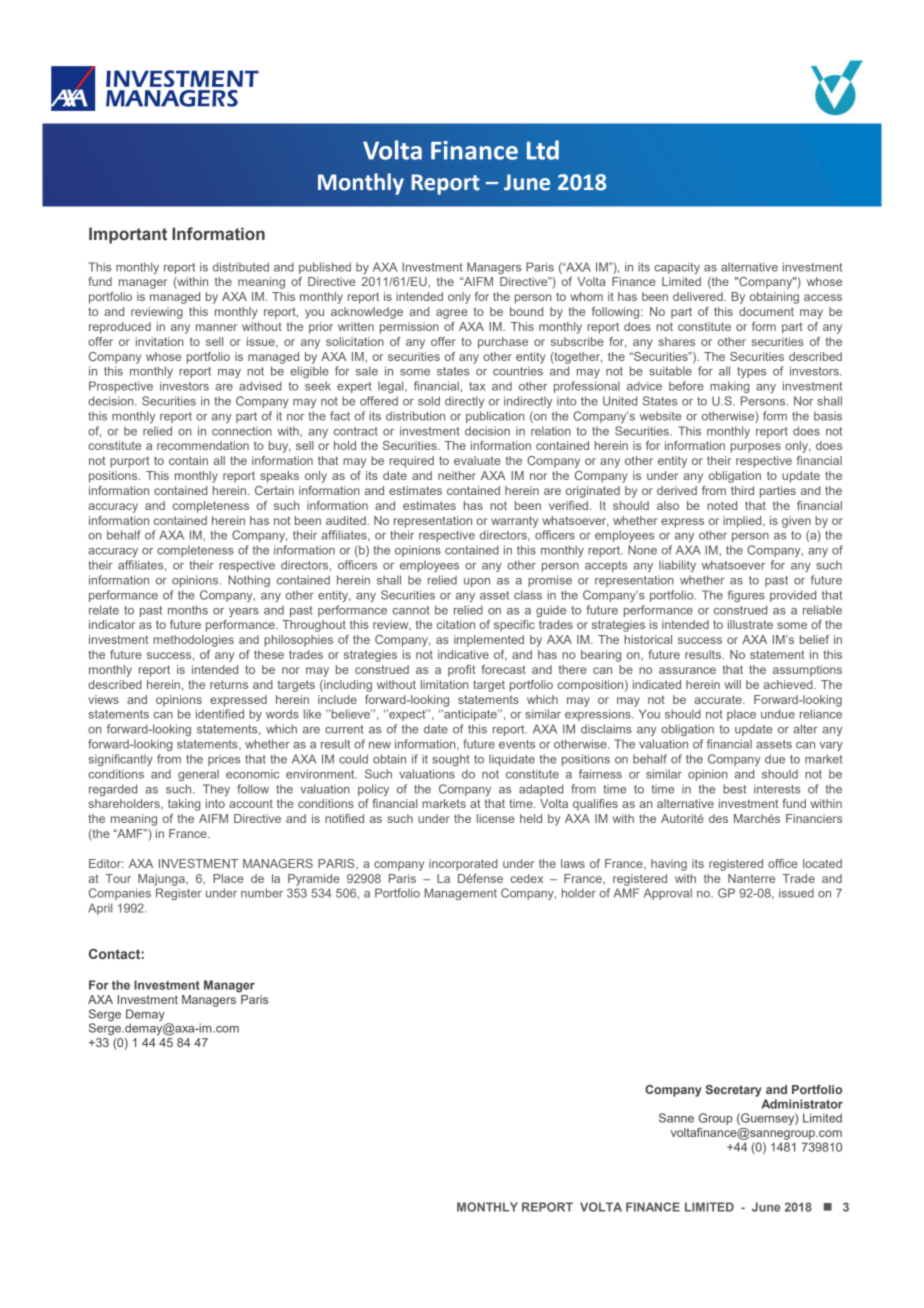 This page has width=924, height=1308. Describe the element at coordinates (198, 775) in the page. I see `general` at that location.
